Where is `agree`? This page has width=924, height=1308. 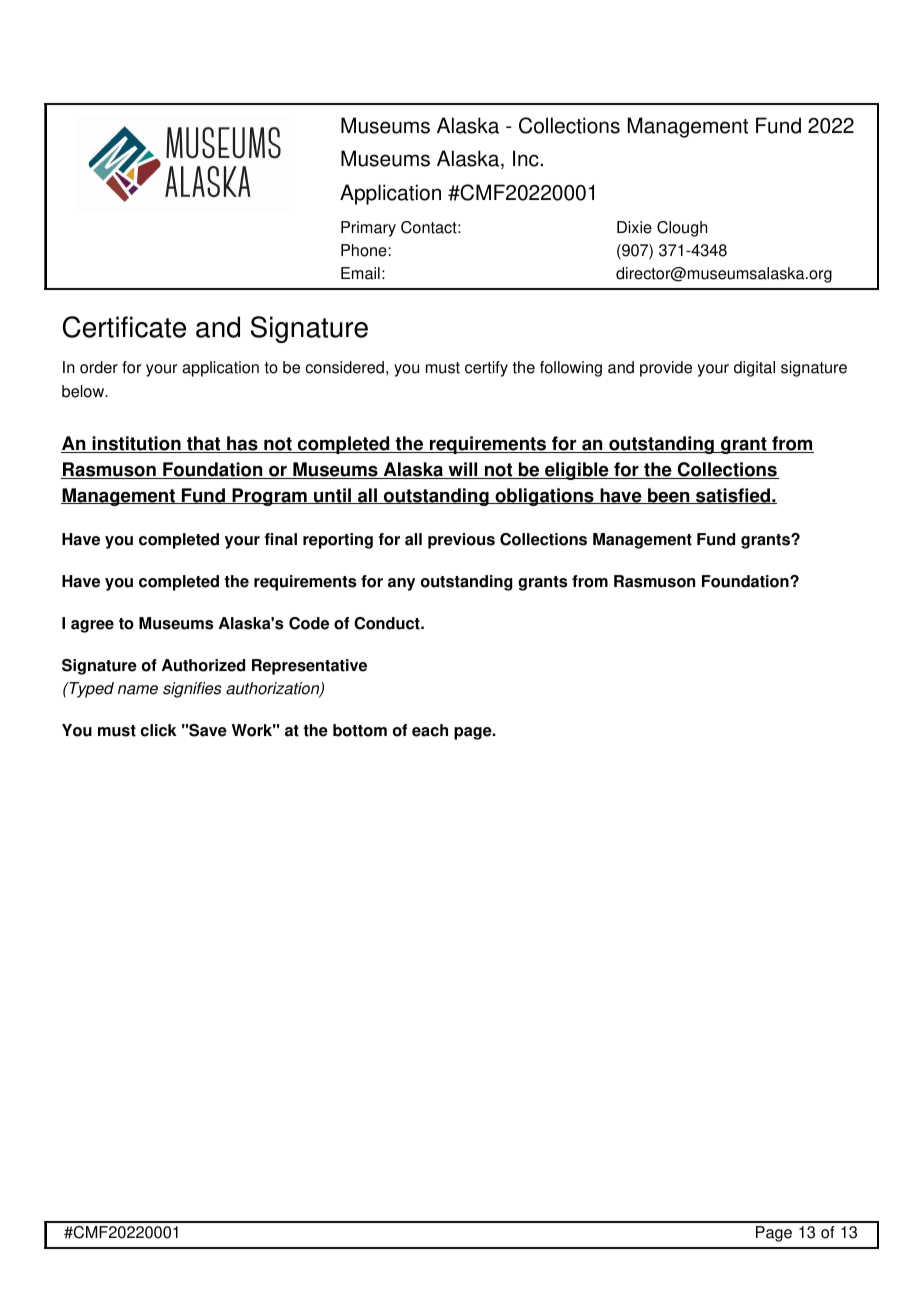
agree is located at coordinates (92, 626).
